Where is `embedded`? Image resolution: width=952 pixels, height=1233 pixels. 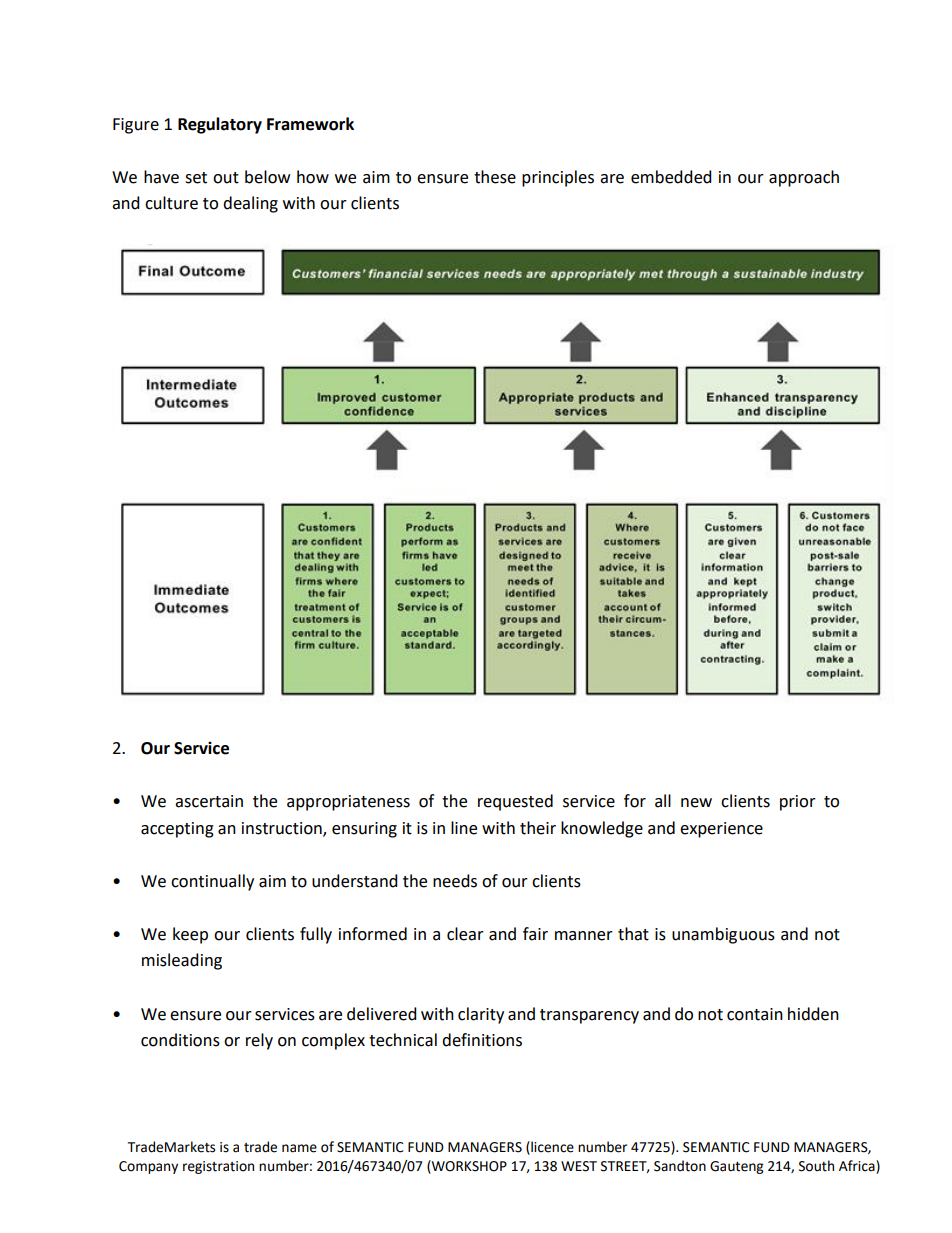
embedded is located at coordinates (671, 177).
